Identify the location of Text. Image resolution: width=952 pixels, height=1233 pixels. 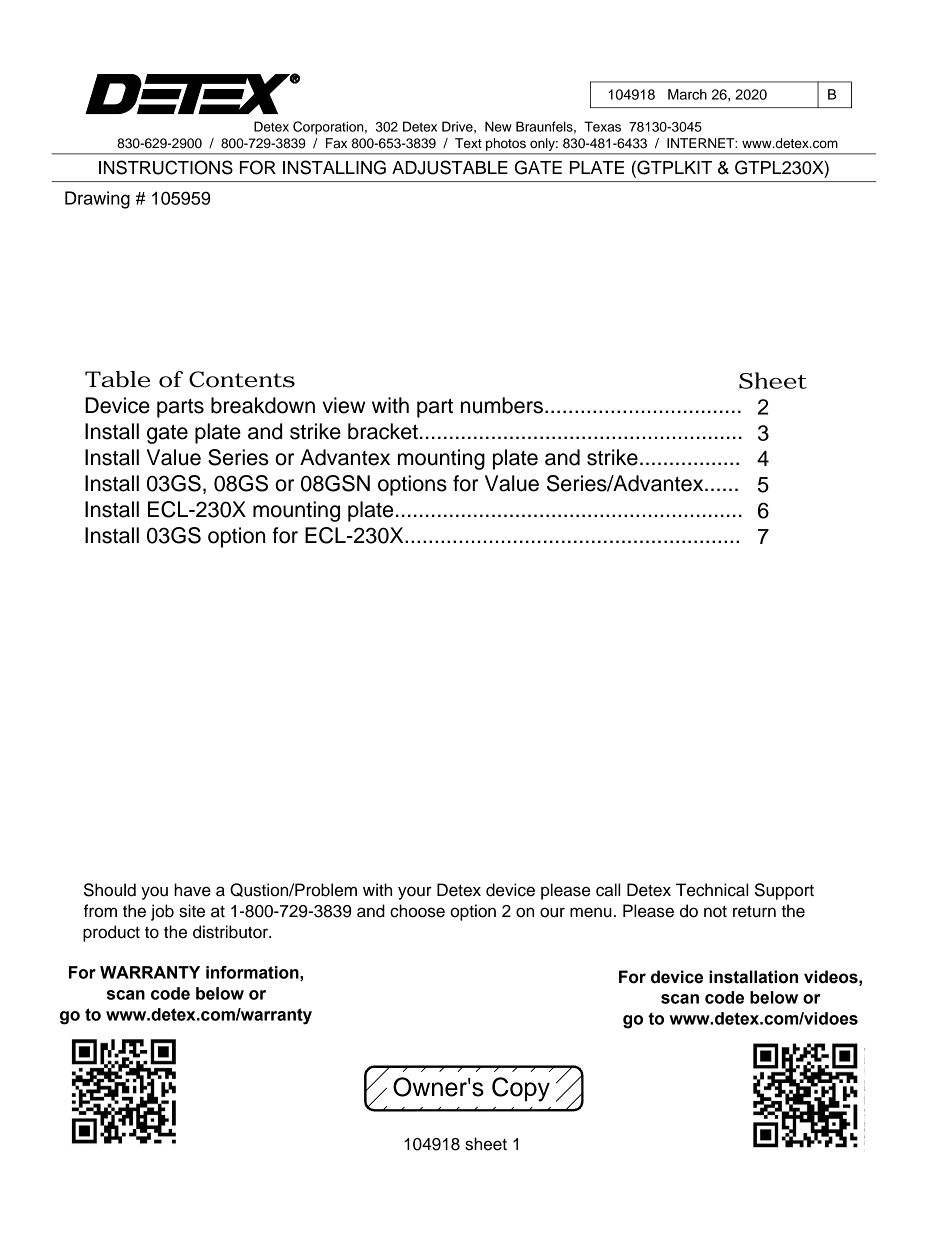
(468, 143).
